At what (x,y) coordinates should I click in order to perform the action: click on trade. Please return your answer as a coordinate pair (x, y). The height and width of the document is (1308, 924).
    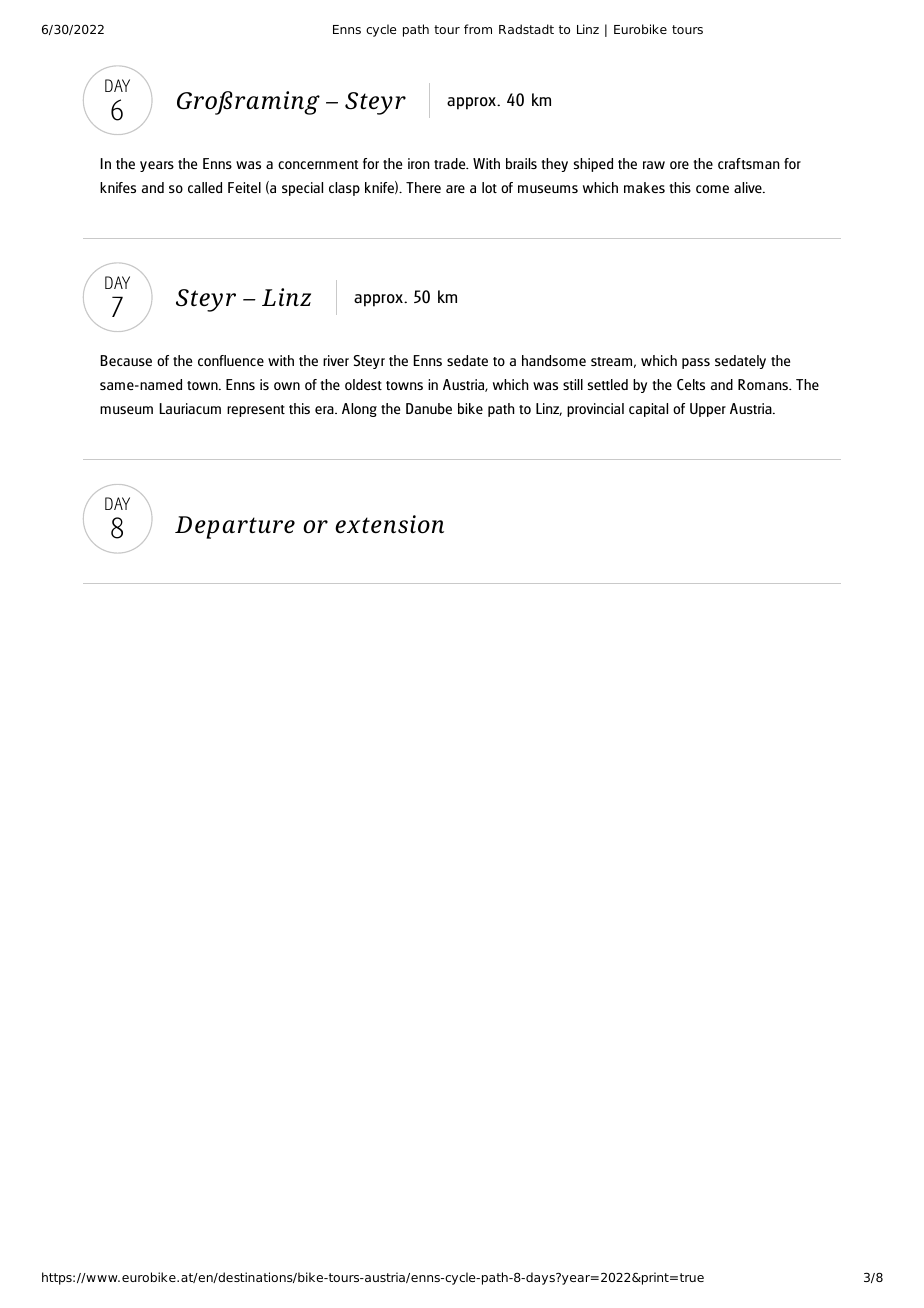
    Looking at the image, I should click on (451, 163).
